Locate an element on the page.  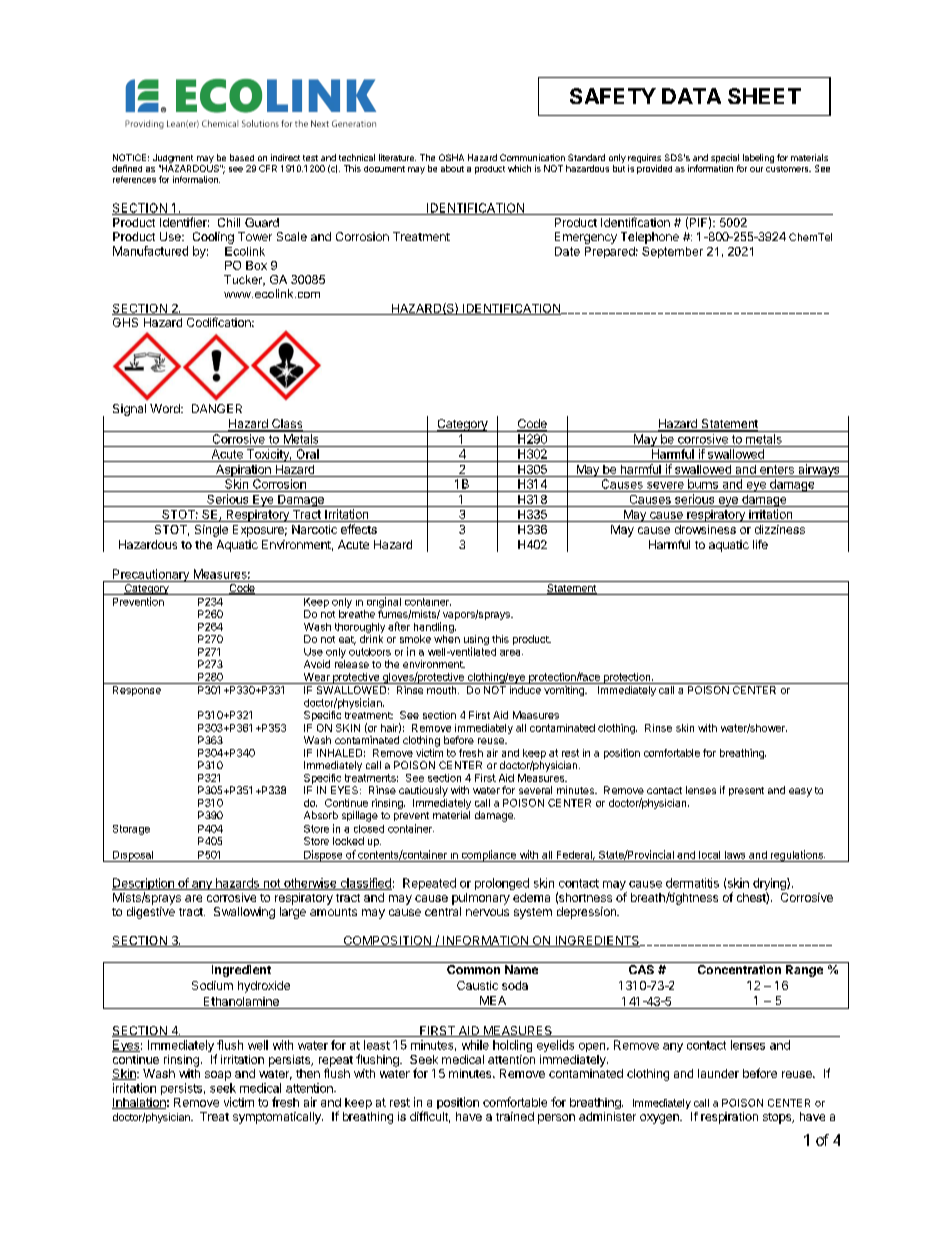
compliance is located at coordinates (488, 856).
